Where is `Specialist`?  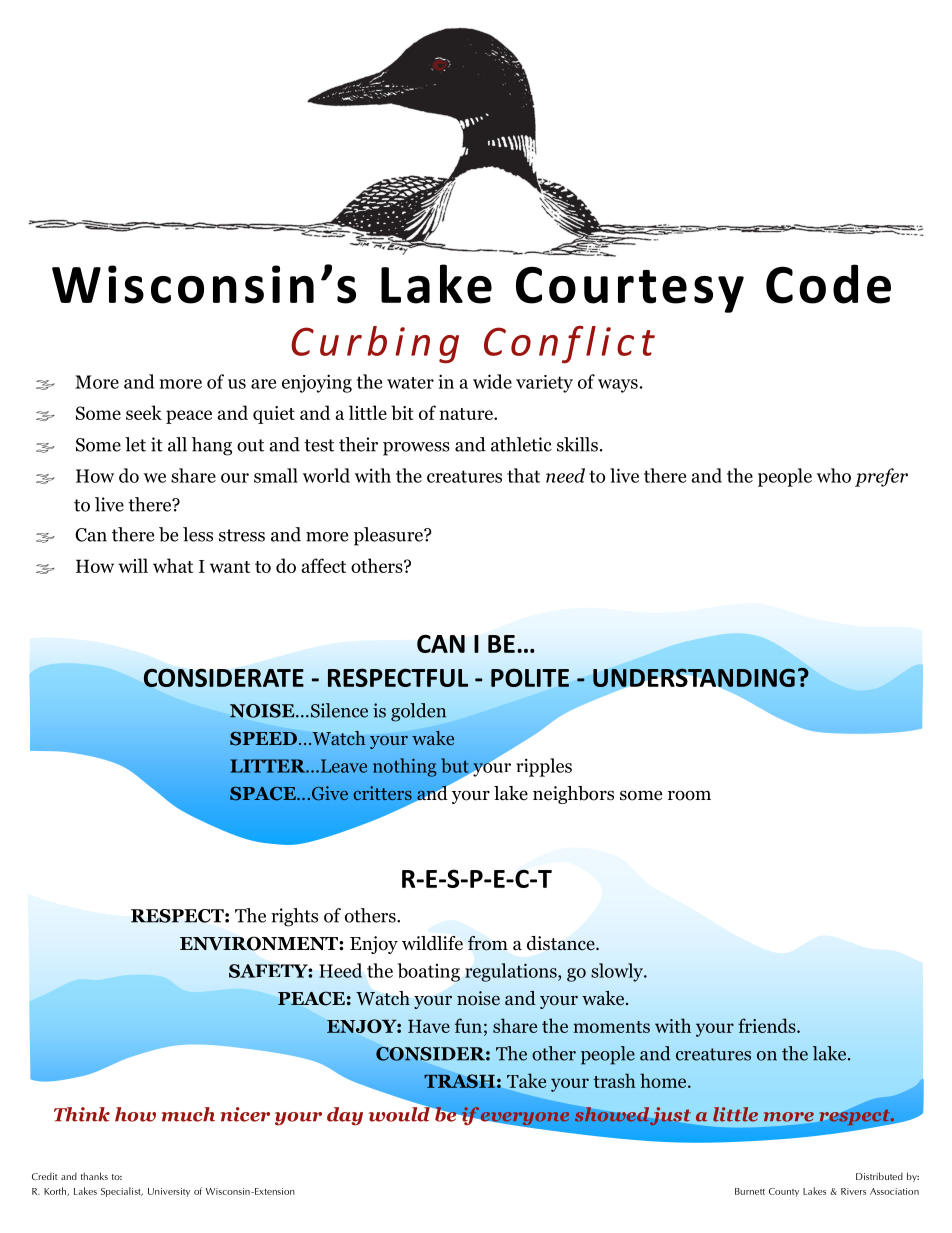
Specialist is located at coordinates (122, 1192).
